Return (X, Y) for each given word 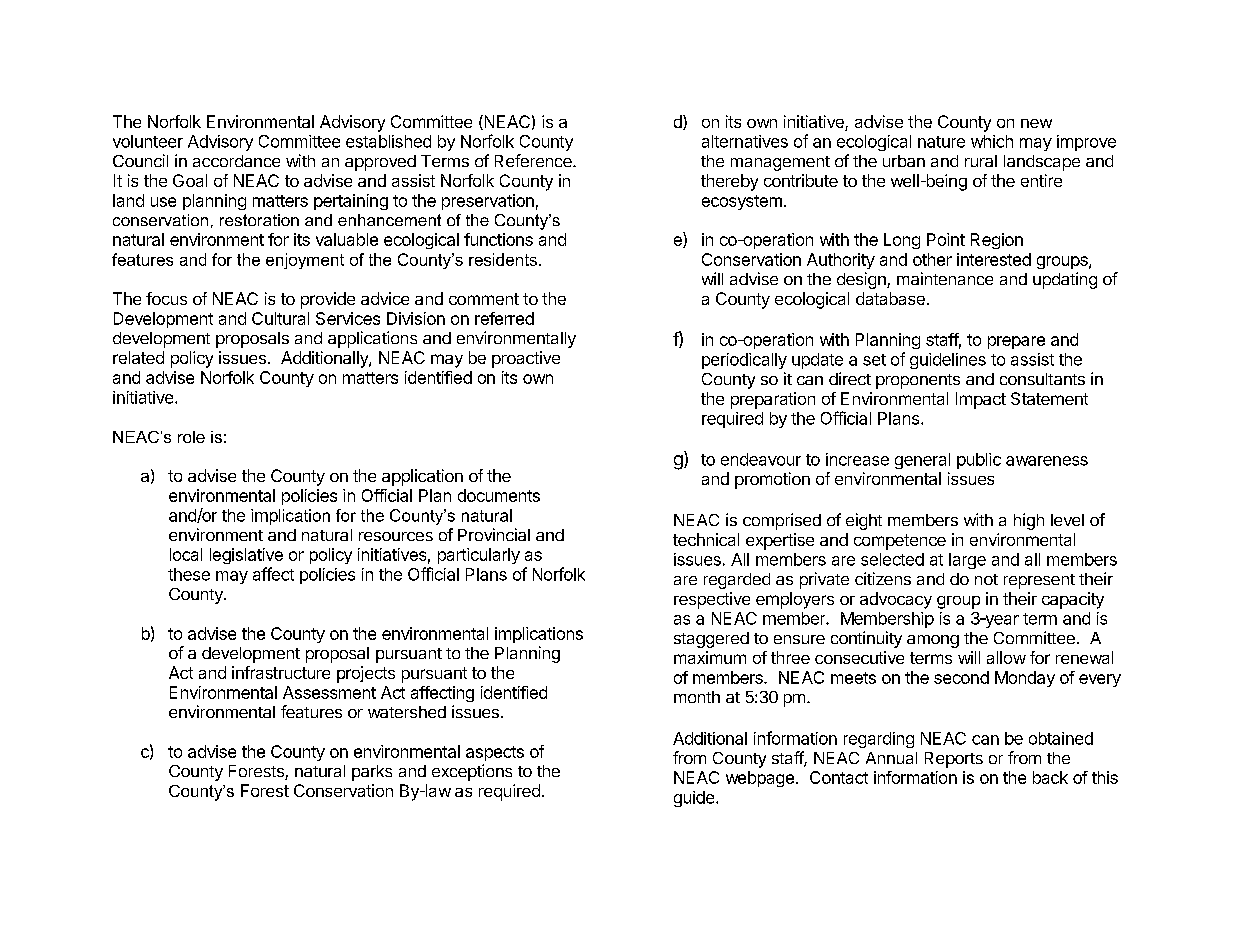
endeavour (761, 459)
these (189, 574)
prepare (1016, 342)
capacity (1073, 600)
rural (981, 161)
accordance (236, 161)
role (191, 437)
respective (712, 600)
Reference (534, 160)
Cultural (280, 318)
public (979, 461)
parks (372, 773)
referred (504, 318)
